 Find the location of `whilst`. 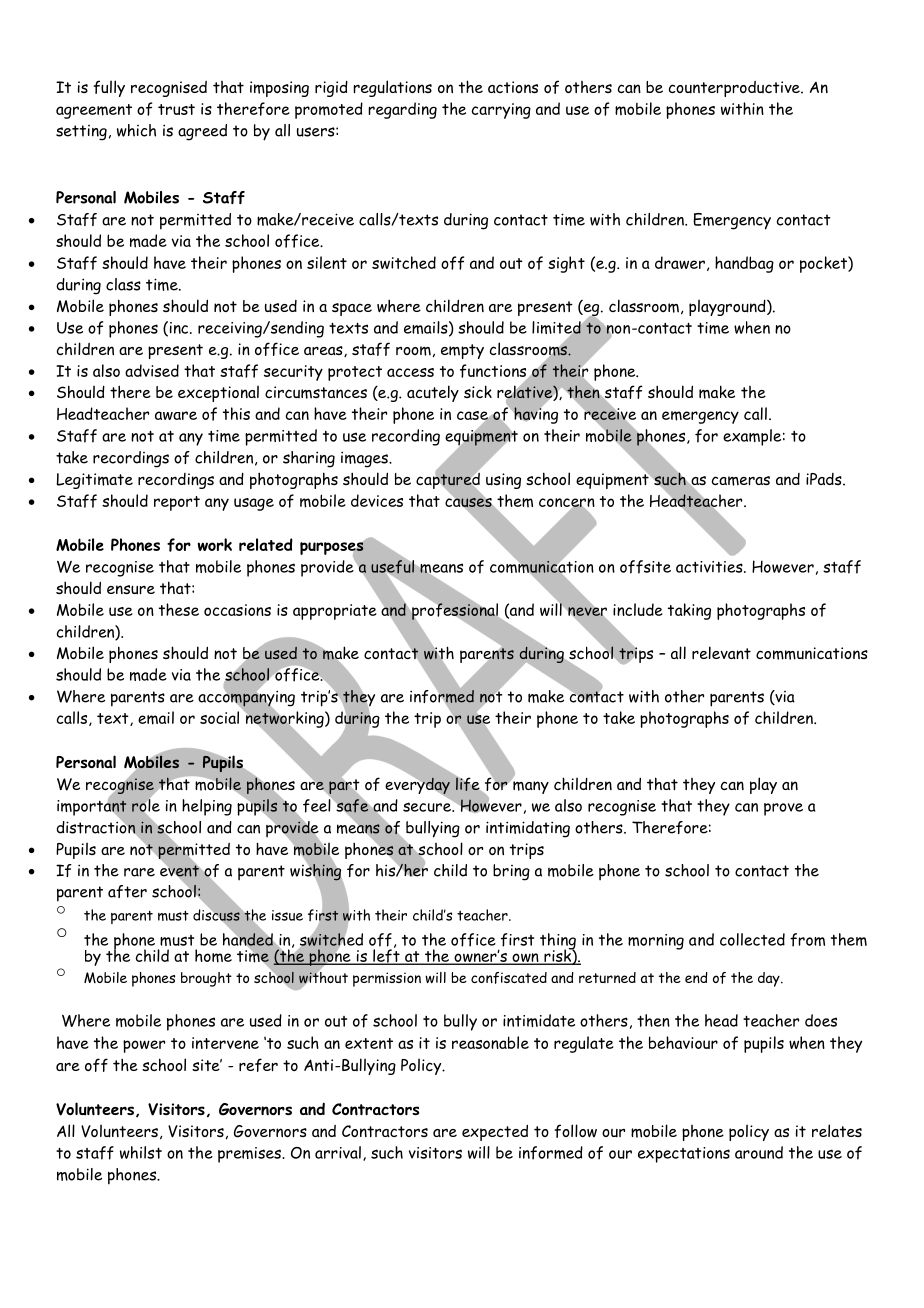

whilst is located at coordinates (141, 1152).
